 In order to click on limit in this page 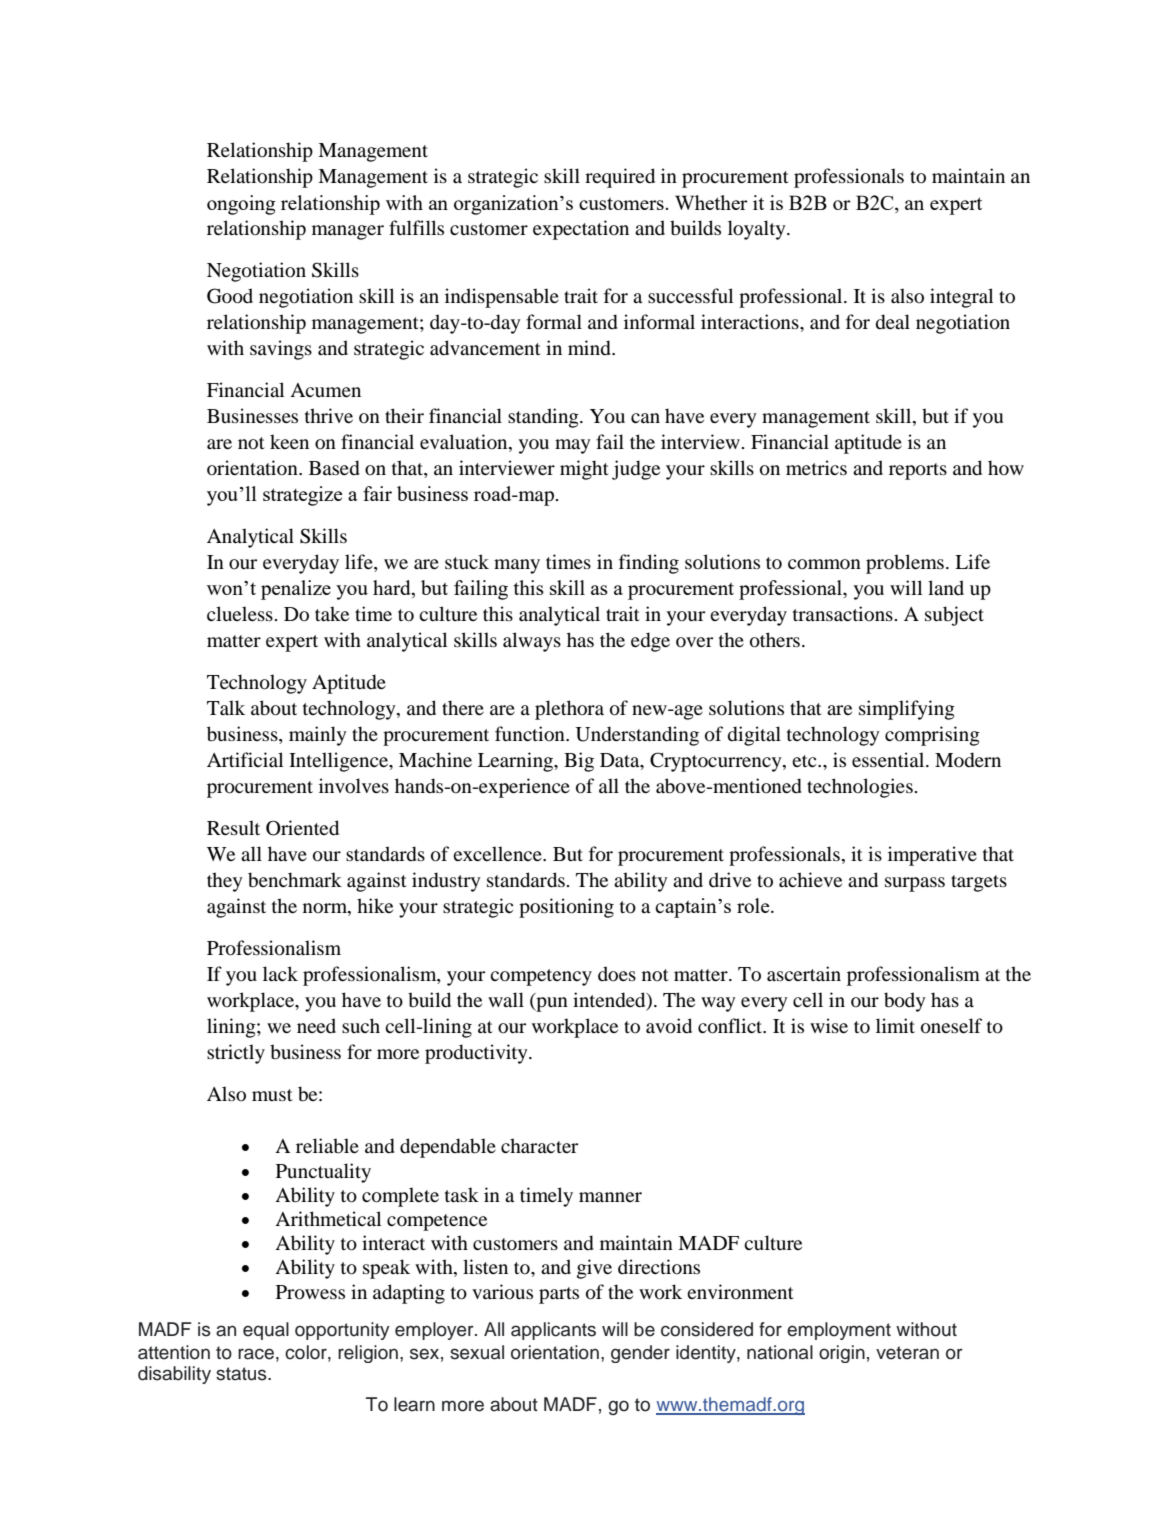, I will do `click(895, 1025)`.
